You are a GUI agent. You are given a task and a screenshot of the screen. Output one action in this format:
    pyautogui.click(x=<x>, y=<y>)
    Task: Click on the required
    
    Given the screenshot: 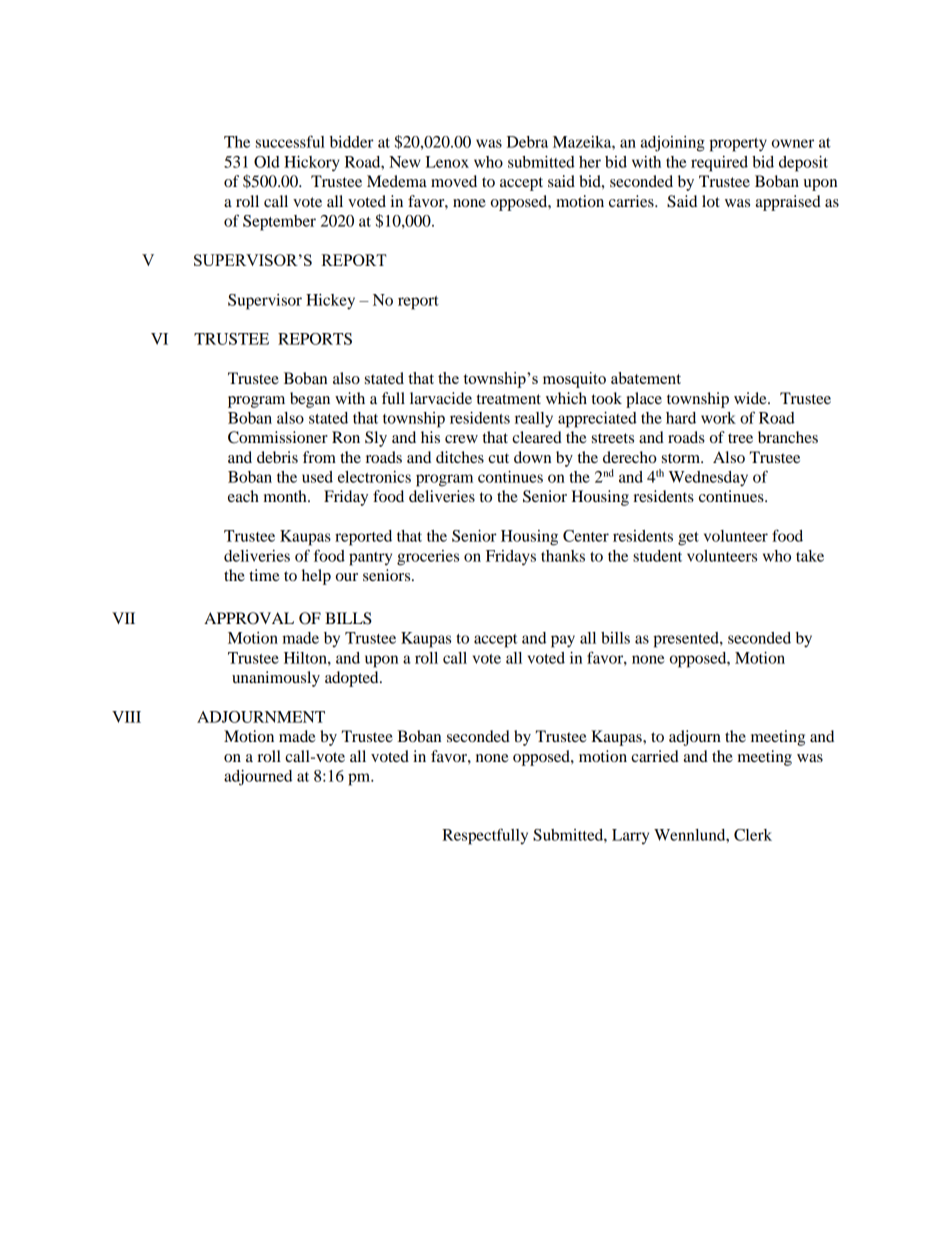 What is the action you would take?
    pyautogui.click(x=719, y=164)
